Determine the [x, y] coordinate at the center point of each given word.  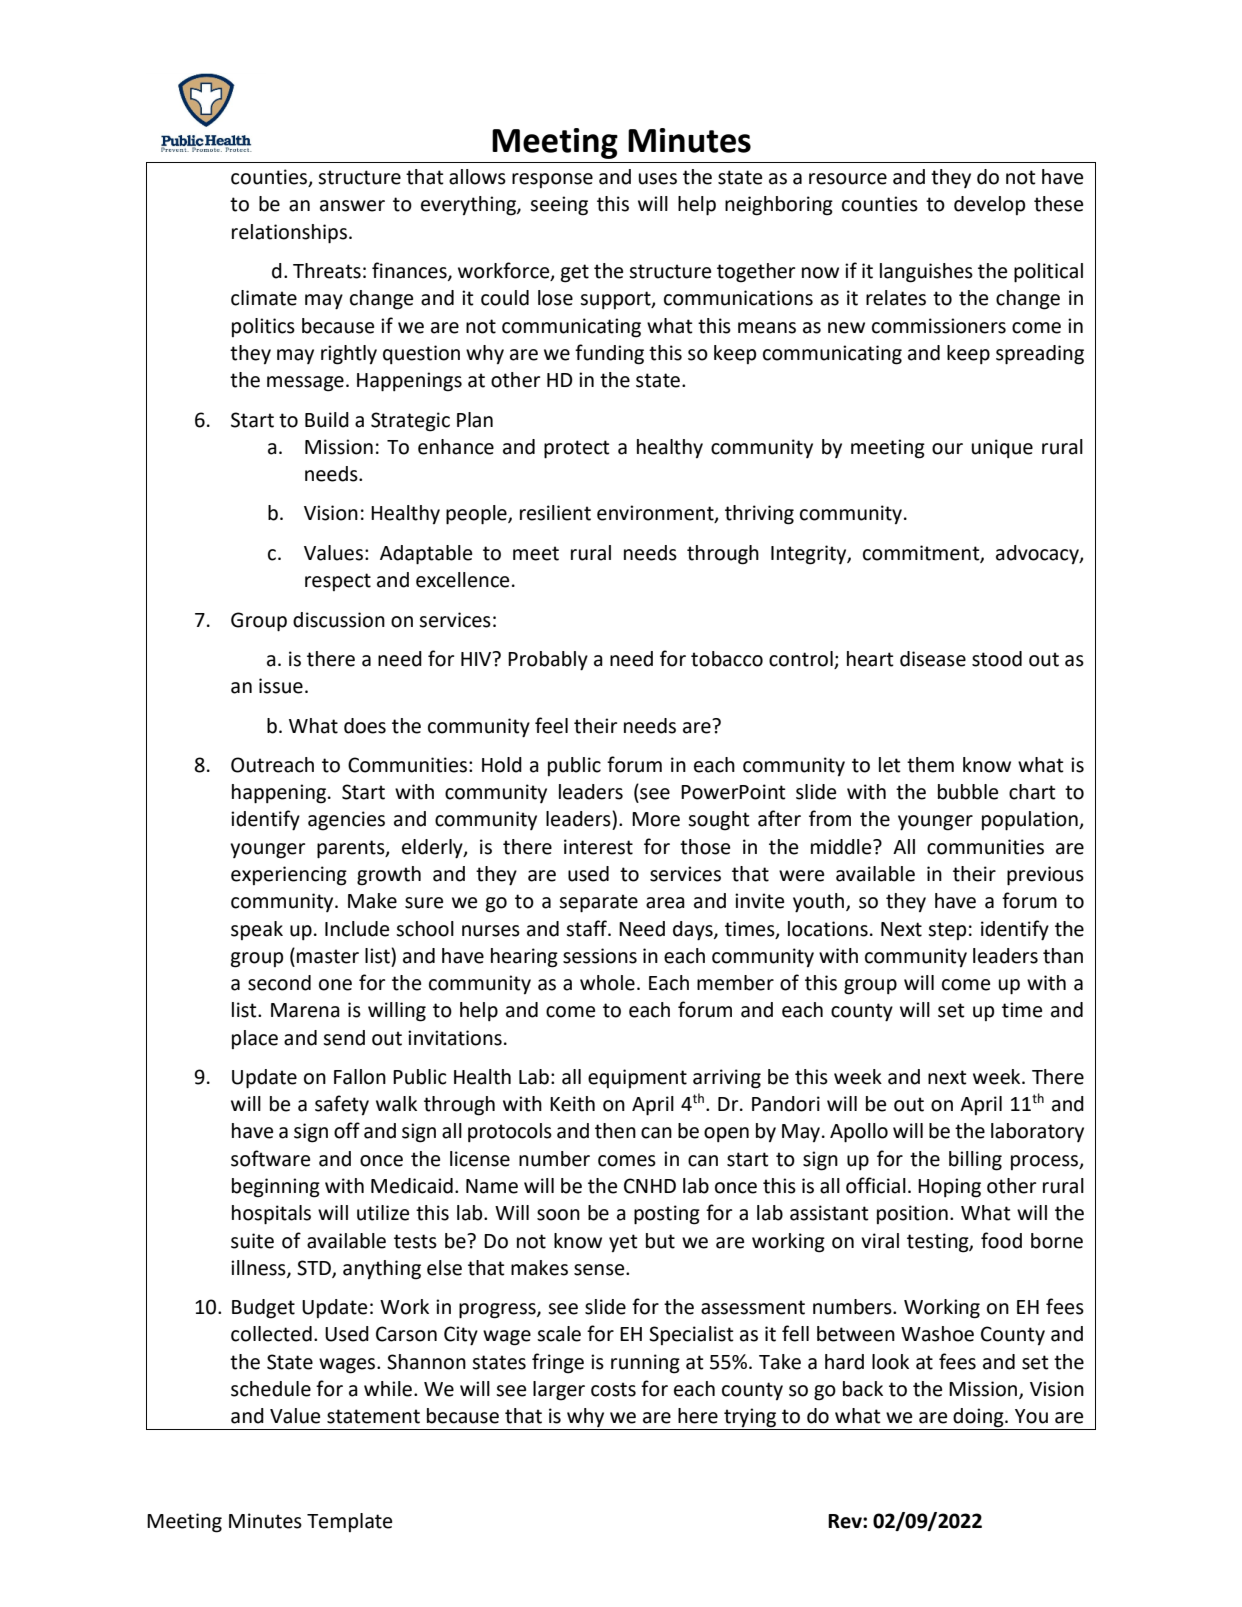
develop [989, 205]
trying [750, 1419]
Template [349, 1522]
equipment [637, 1078]
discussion [339, 620]
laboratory [1037, 1132]
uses [658, 179]
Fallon [360, 1077]
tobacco [727, 659]
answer [352, 206]
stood [997, 659]
